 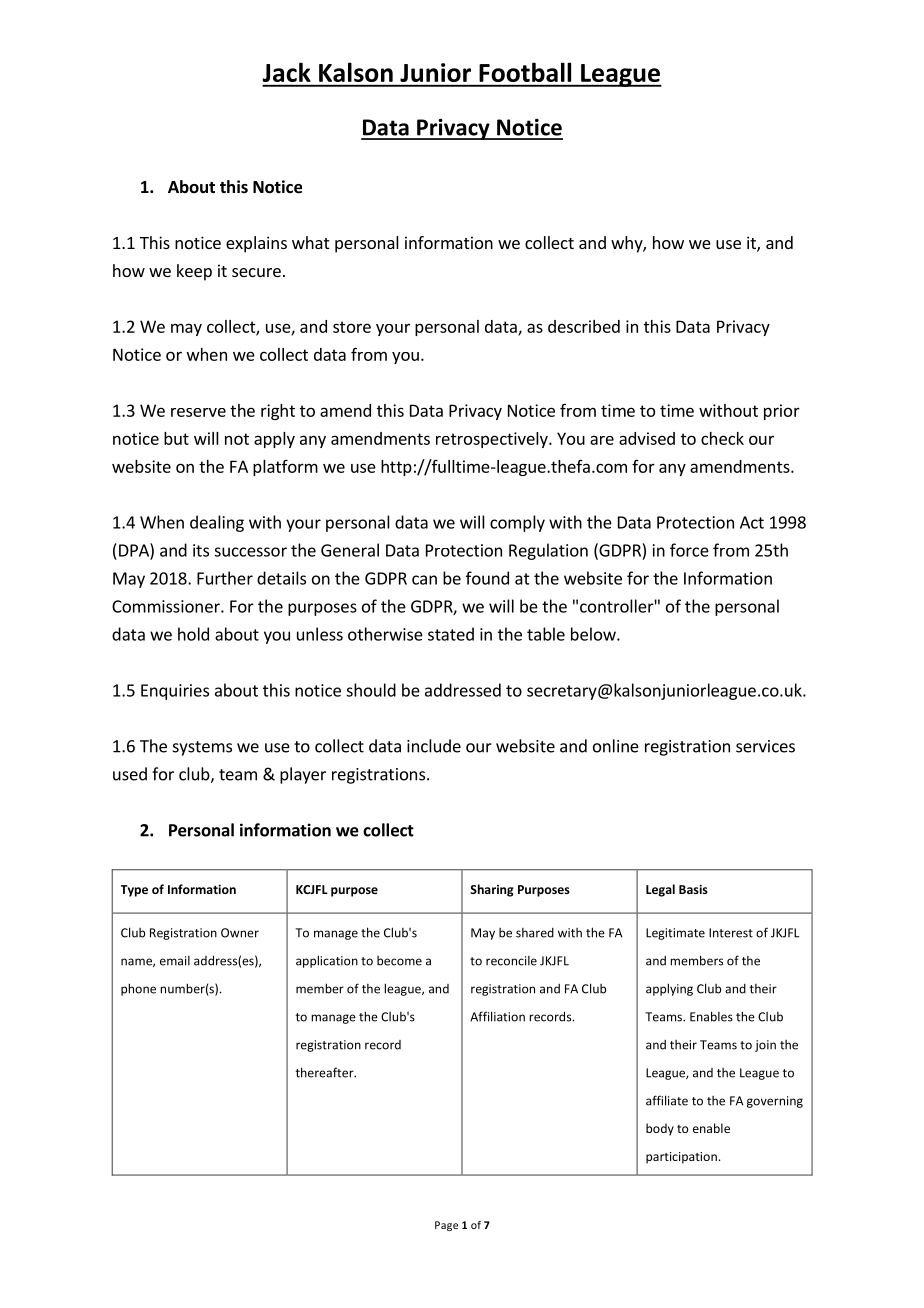 I want to click on described, so click(x=584, y=326).
